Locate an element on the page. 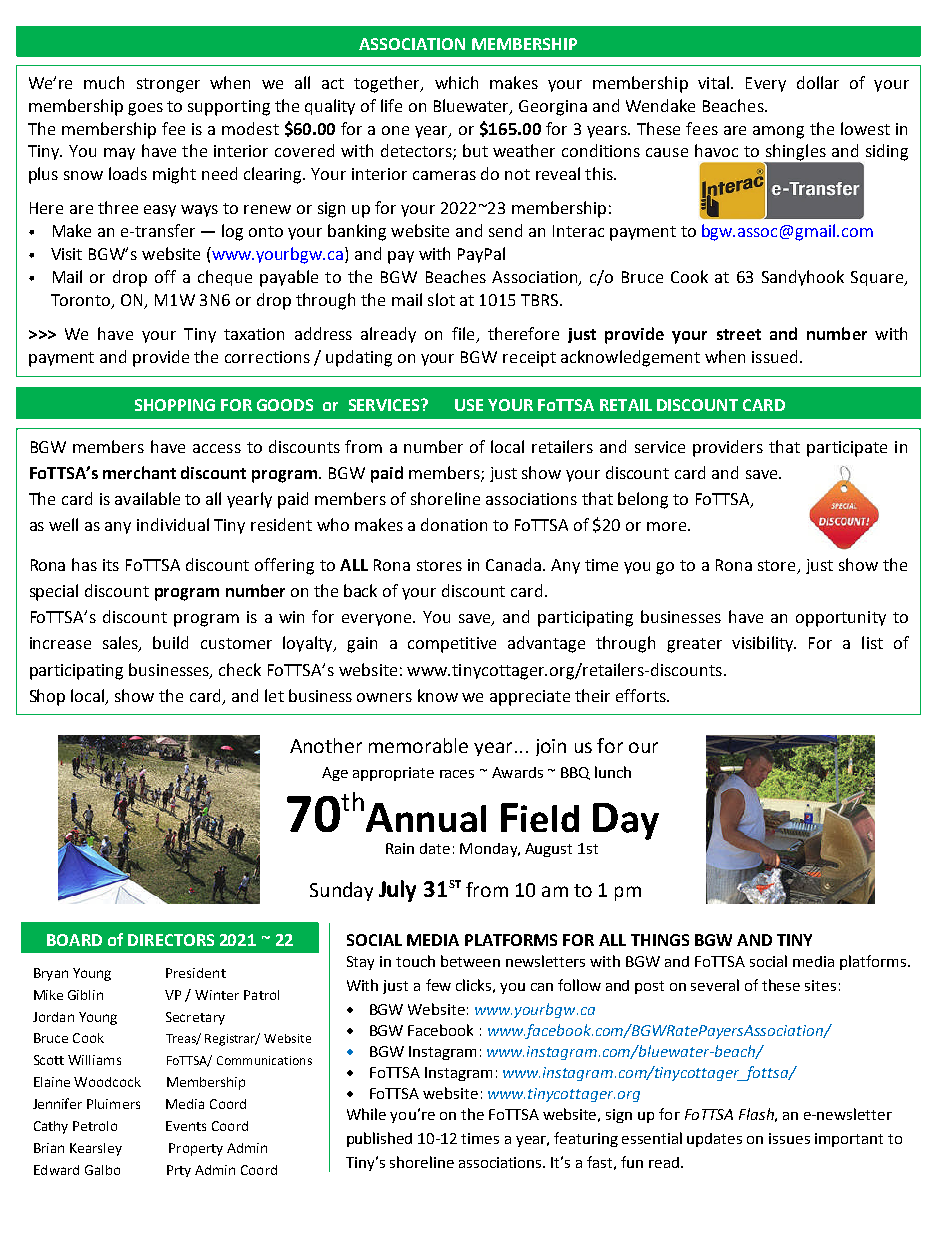 Image resolution: width=952 pixels, height=1233 pixels. which is located at coordinates (456, 82).
